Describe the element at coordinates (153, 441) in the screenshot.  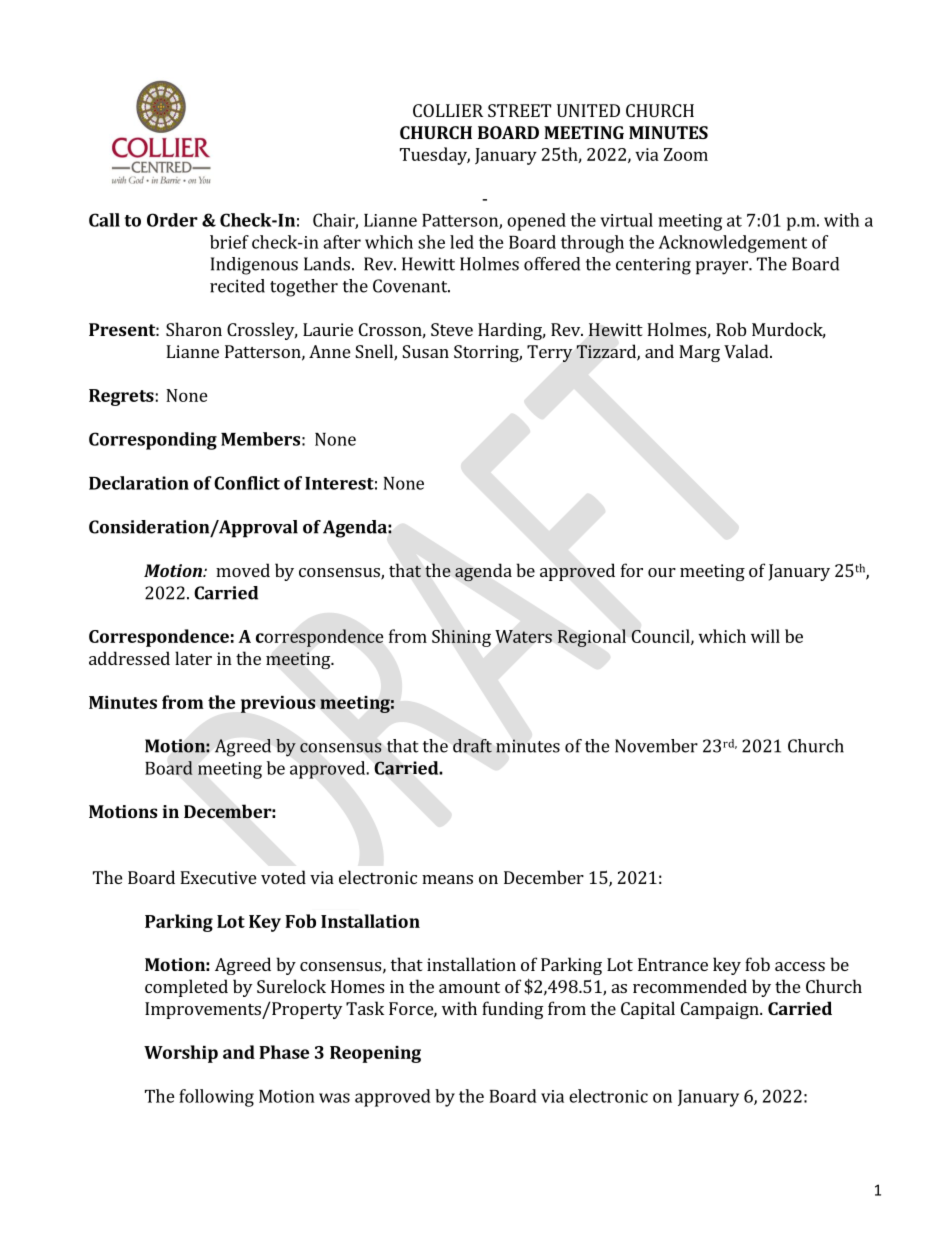
I see `Corresponding` at that location.
